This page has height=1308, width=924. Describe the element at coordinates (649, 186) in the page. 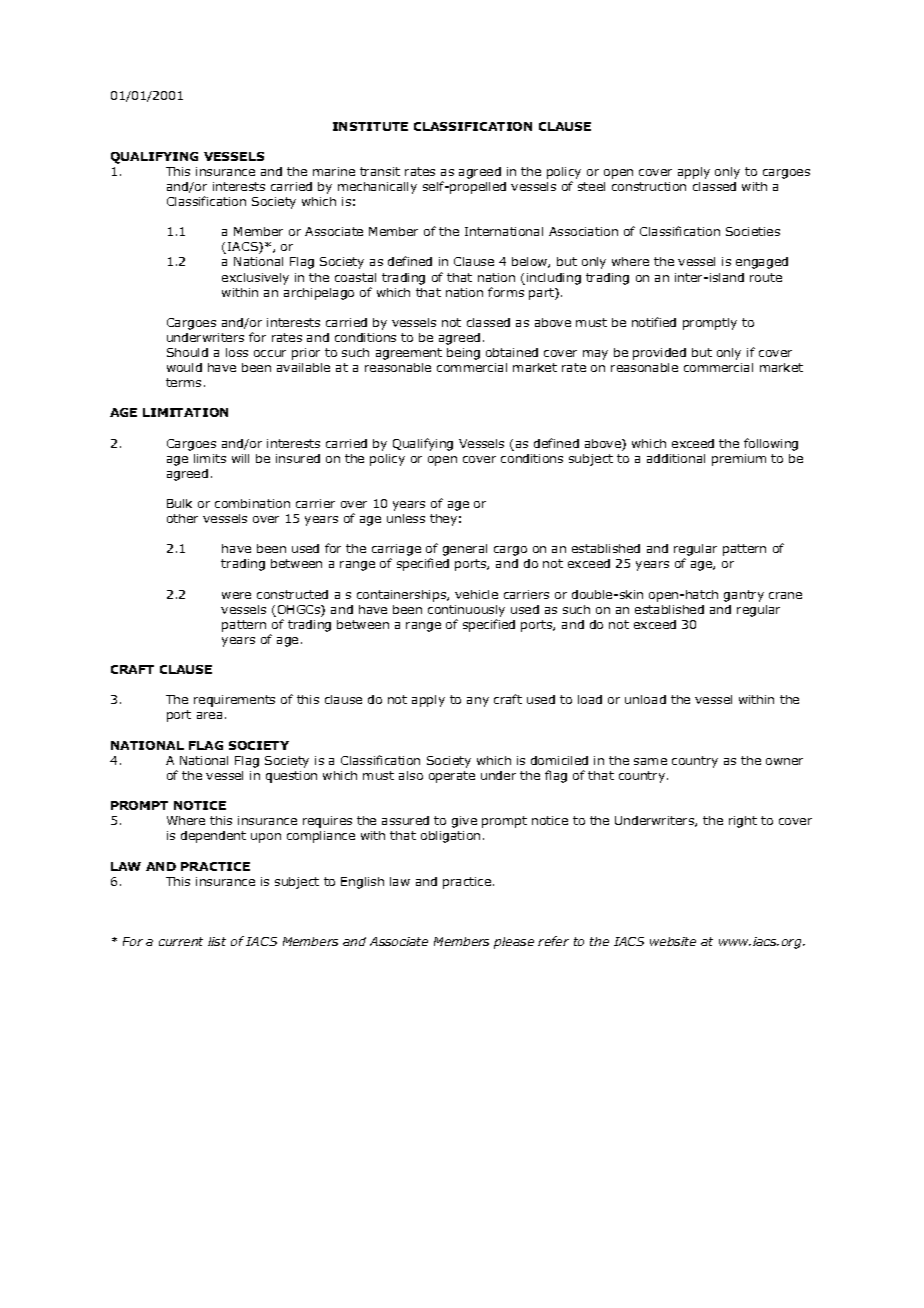

I see `construction` at that location.
